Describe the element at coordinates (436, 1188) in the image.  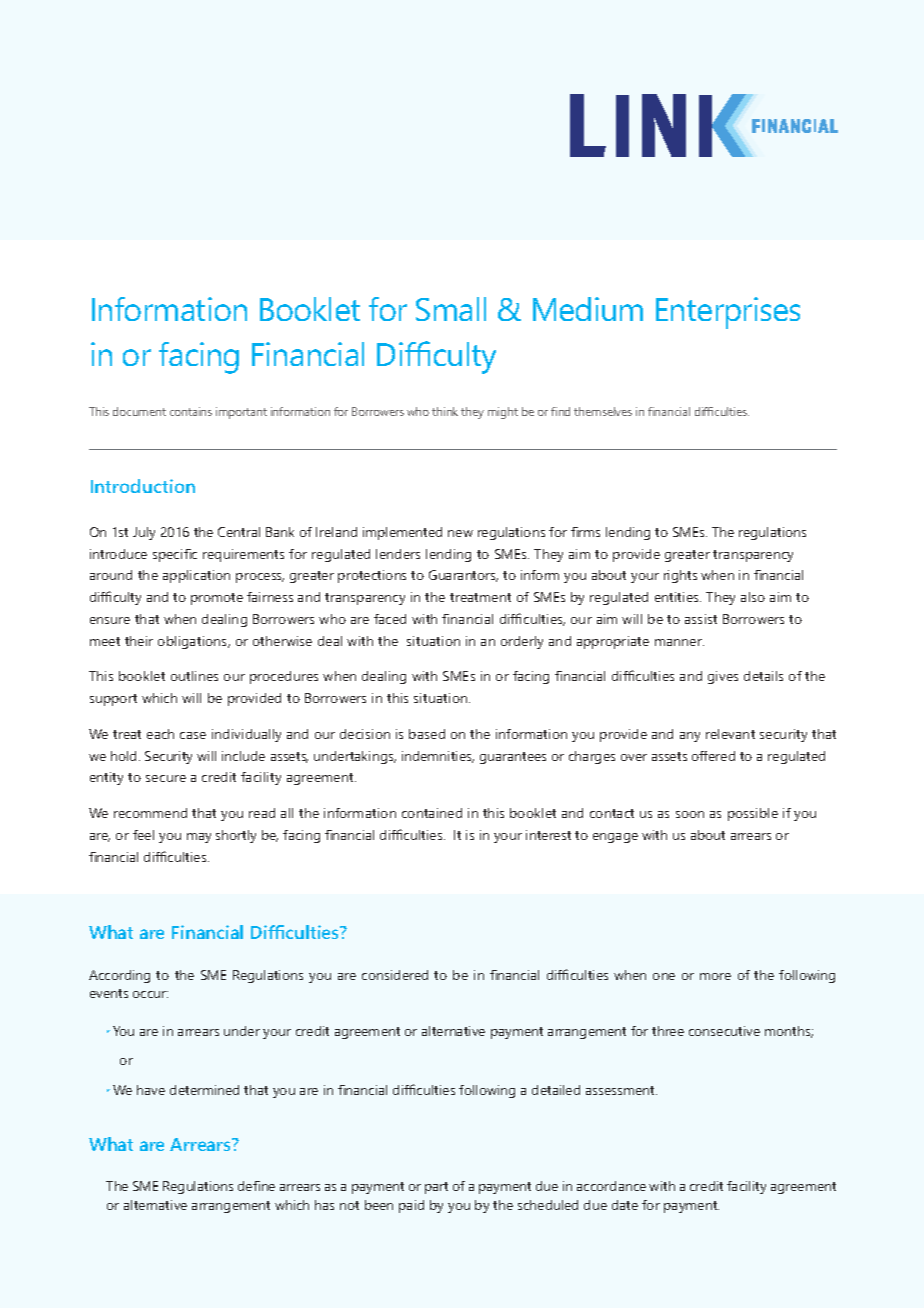
I see `part` at that location.
